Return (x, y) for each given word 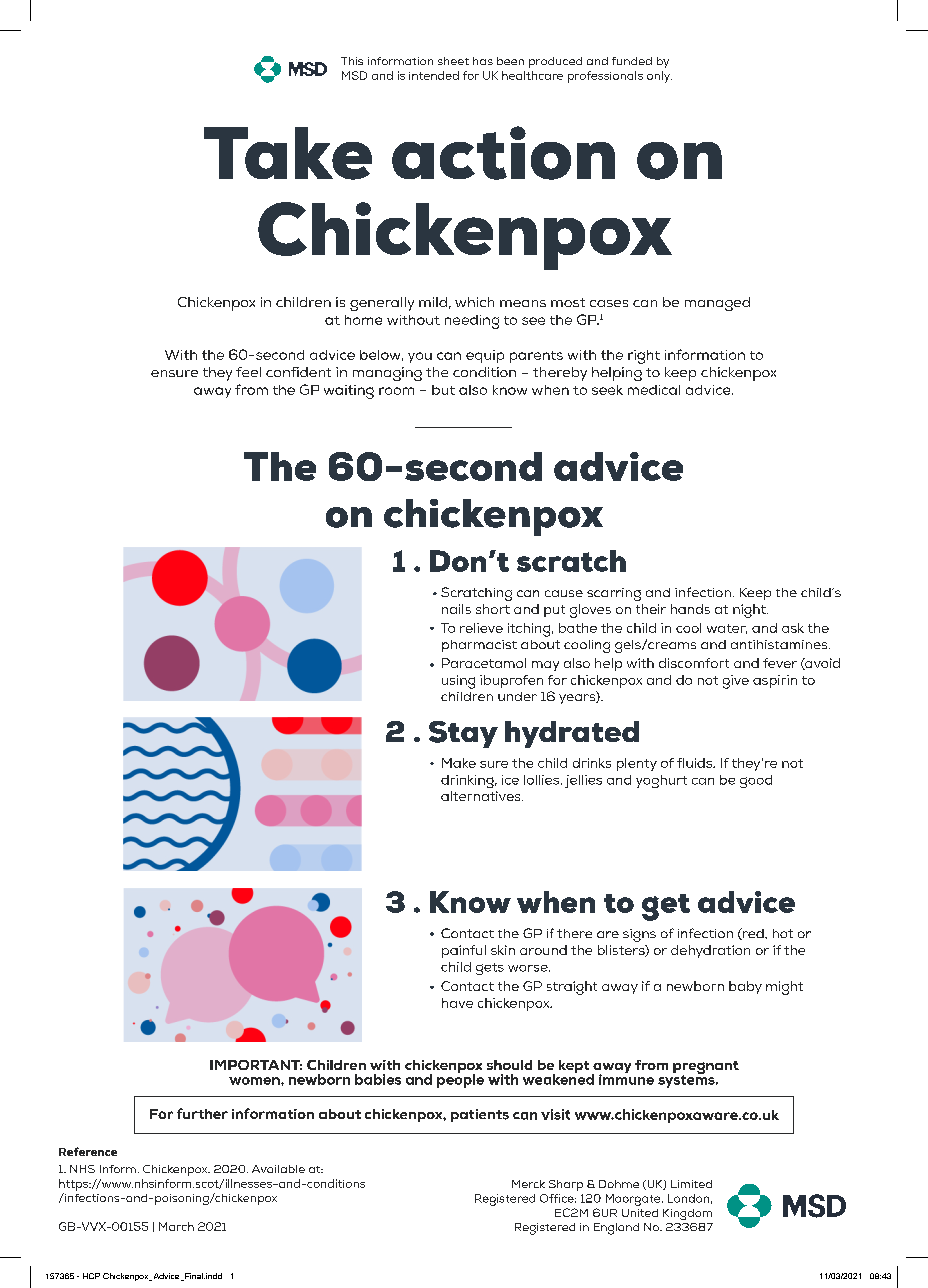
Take (288, 153)
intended (434, 75)
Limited (691, 1184)
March (176, 1226)
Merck (528, 1184)
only (659, 77)
